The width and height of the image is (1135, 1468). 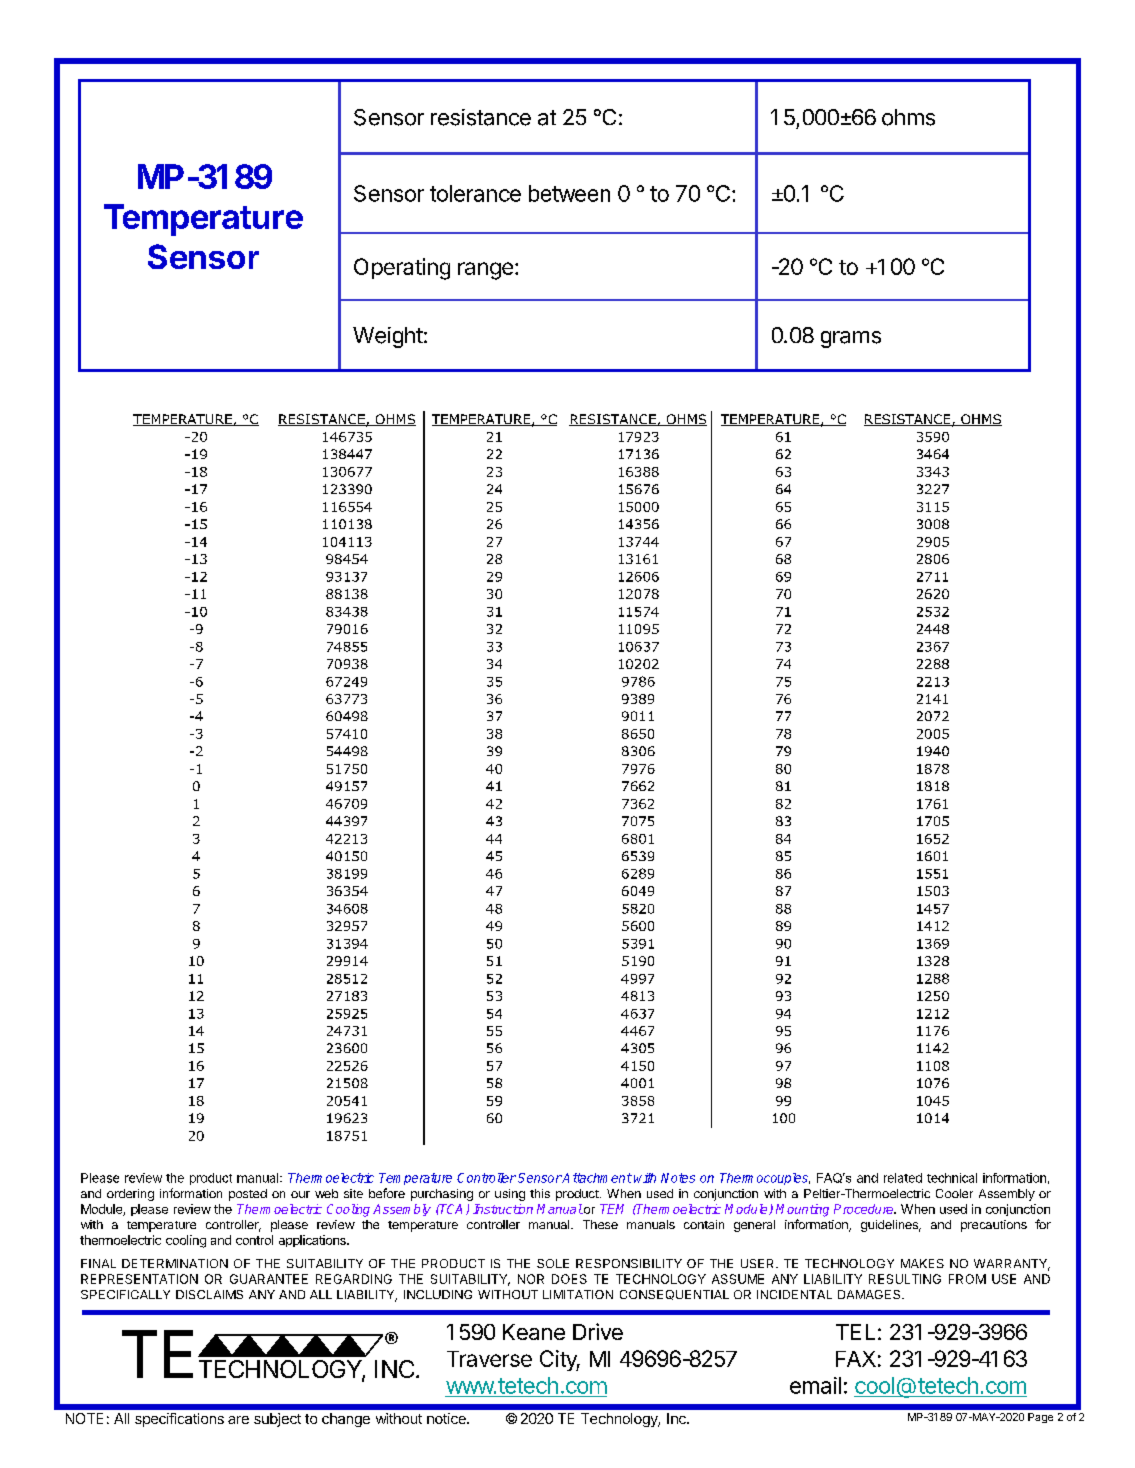 I want to click on ordering, so click(x=130, y=1195).
